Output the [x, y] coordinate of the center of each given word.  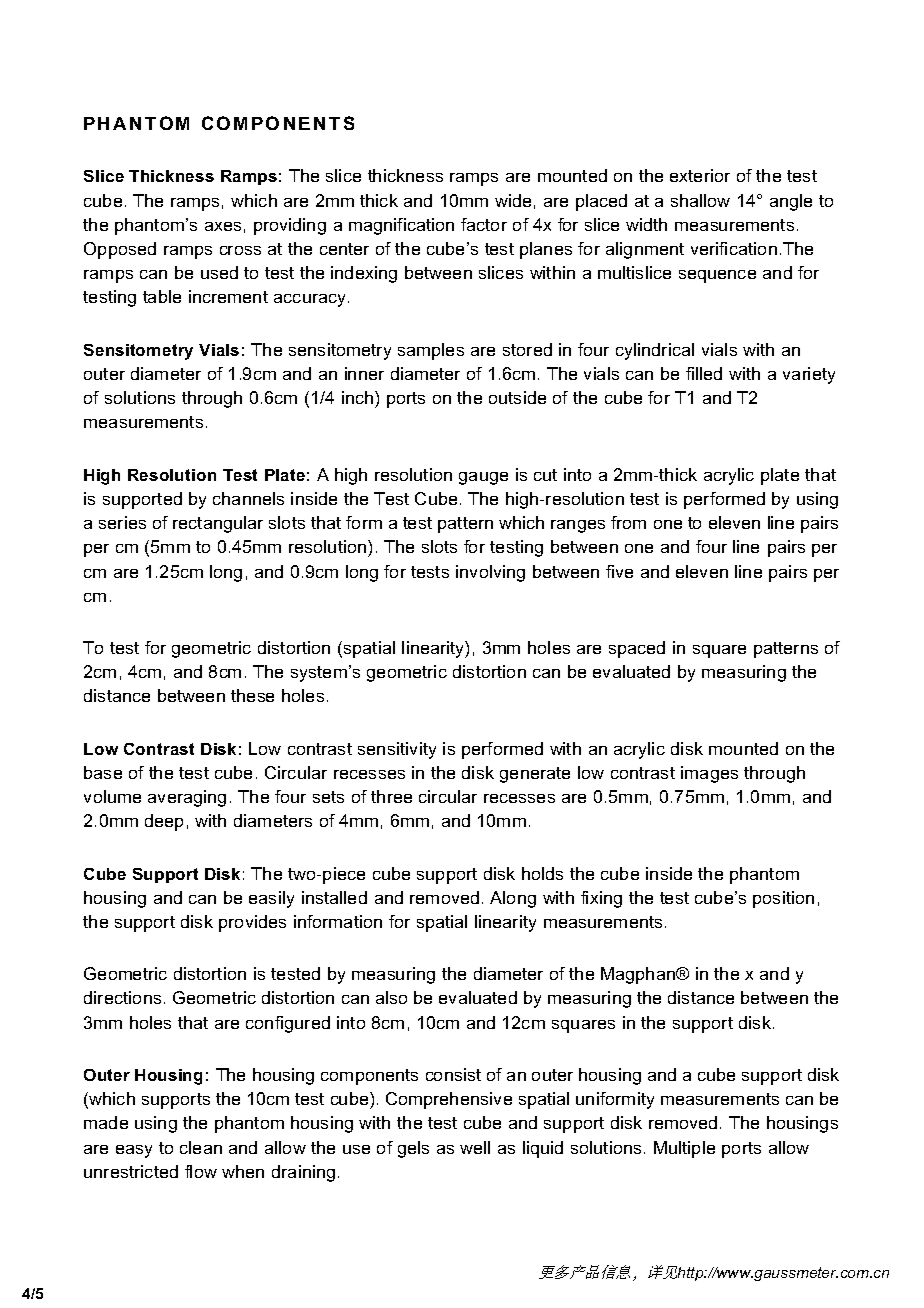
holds [542, 873]
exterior [700, 175]
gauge [483, 478]
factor [484, 224]
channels [248, 498]
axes [223, 226]
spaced [637, 649]
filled [704, 373]
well [475, 1147]
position [783, 899]
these [252, 695]
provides [252, 923]
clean [201, 1147]
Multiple [684, 1149]
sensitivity [397, 750]
